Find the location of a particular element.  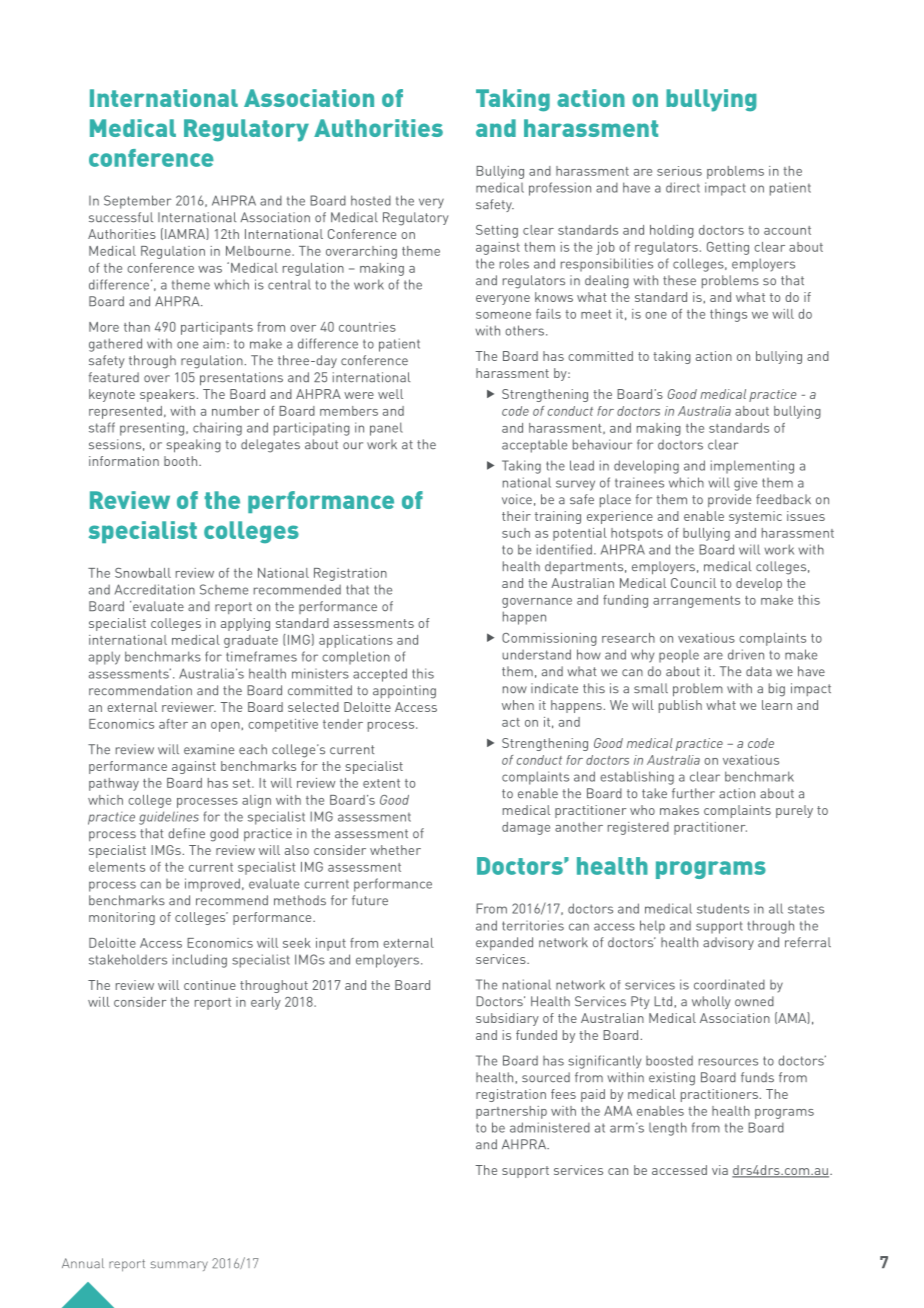

summary is located at coordinates (179, 1266).
